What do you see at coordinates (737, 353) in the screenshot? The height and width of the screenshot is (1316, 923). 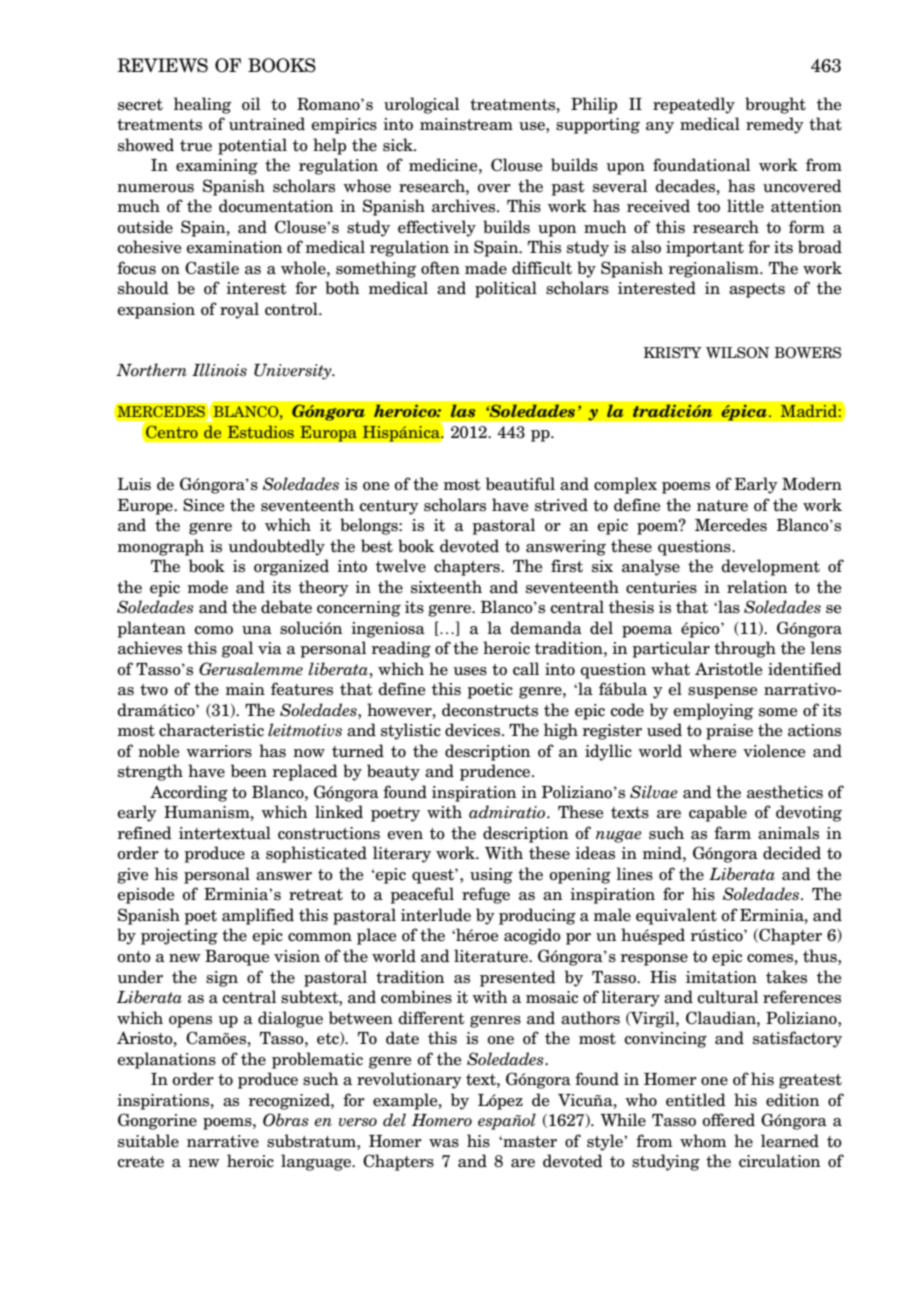 I see `WILSON` at bounding box center [737, 353].
